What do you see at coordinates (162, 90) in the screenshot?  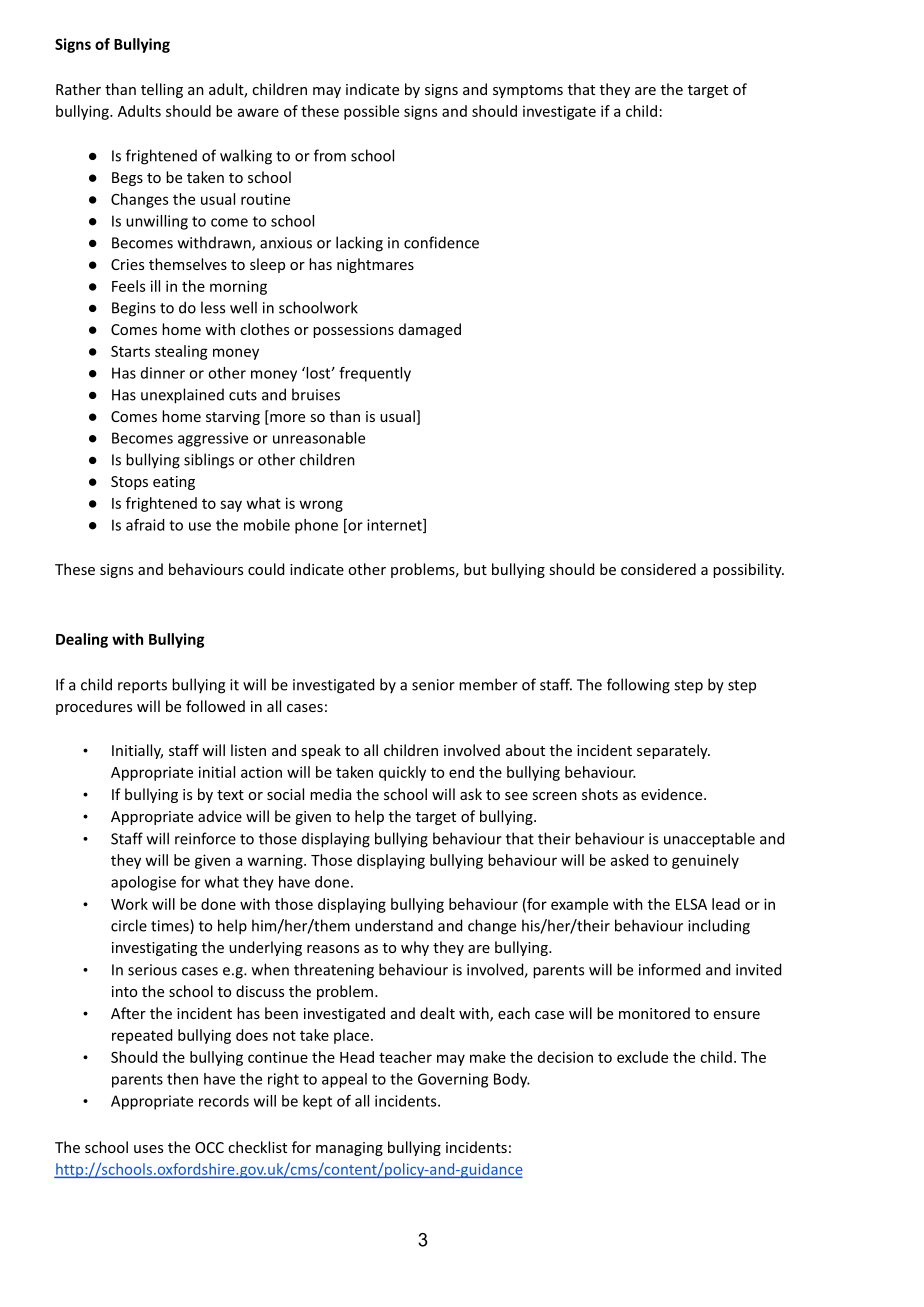 I see `telling` at bounding box center [162, 90].
